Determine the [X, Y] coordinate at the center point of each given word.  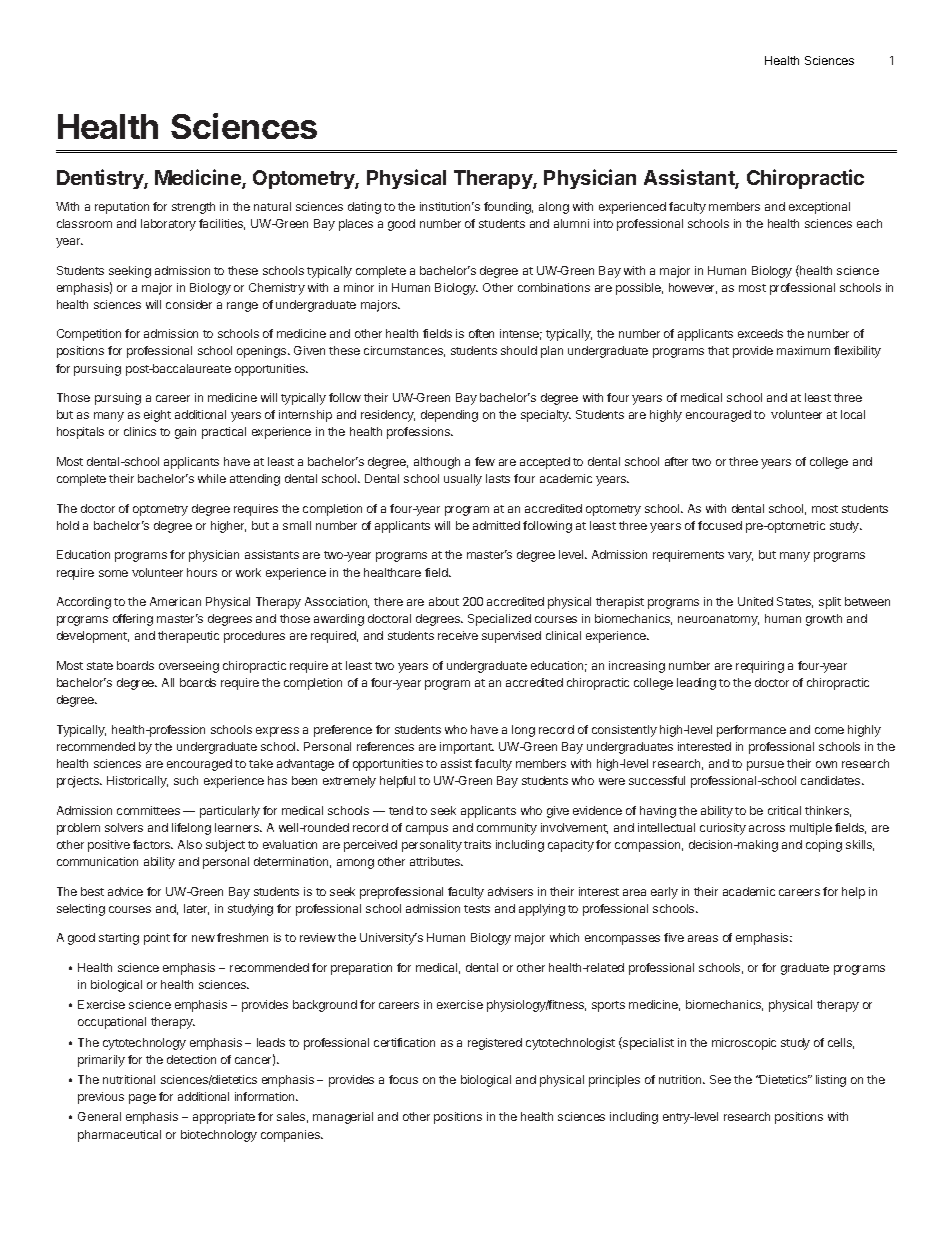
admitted [496, 525]
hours [202, 572]
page [142, 1099]
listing [831, 1081]
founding [508, 208]
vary [740, 557]
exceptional [819, 208]
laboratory [168, 225]
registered [495, 1044]
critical [784, 810]
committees [148, 810]
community [507, 829]
